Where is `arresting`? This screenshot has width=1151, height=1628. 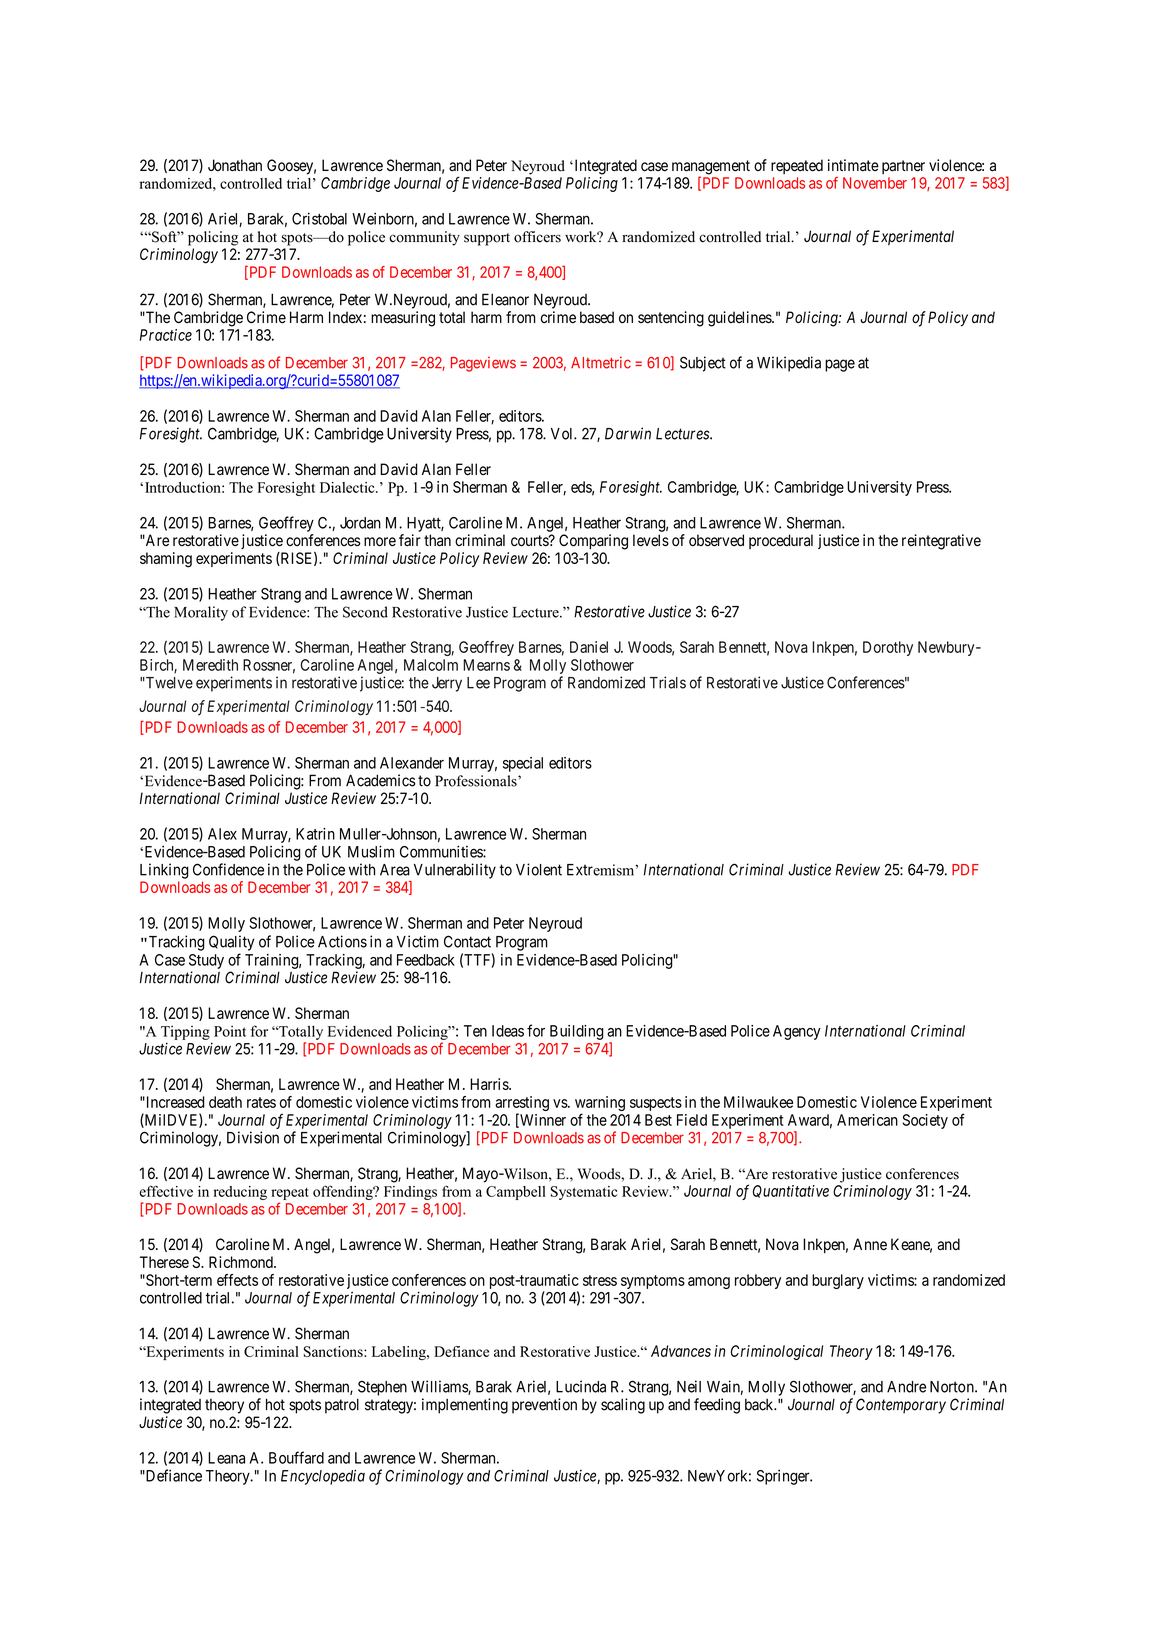
arresting is located at coordinates (522, 1105).
